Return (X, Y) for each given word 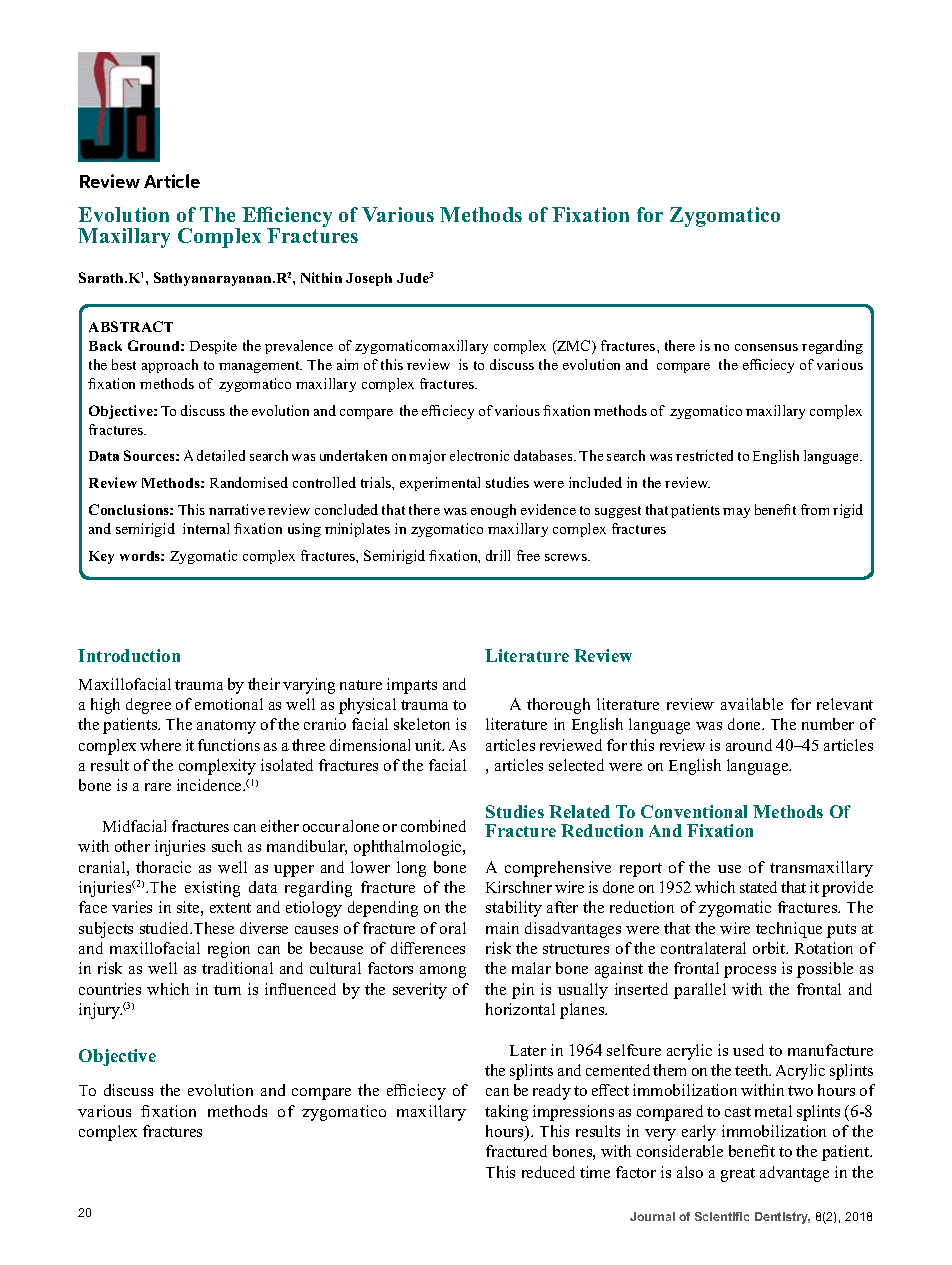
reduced (548, 1172)
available (752, 704)
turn (227, 990)
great (738, 1175)
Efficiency (287, 218)
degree (148, 706)
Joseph (369, 279)
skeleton (422, 724)
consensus (766, 347)
